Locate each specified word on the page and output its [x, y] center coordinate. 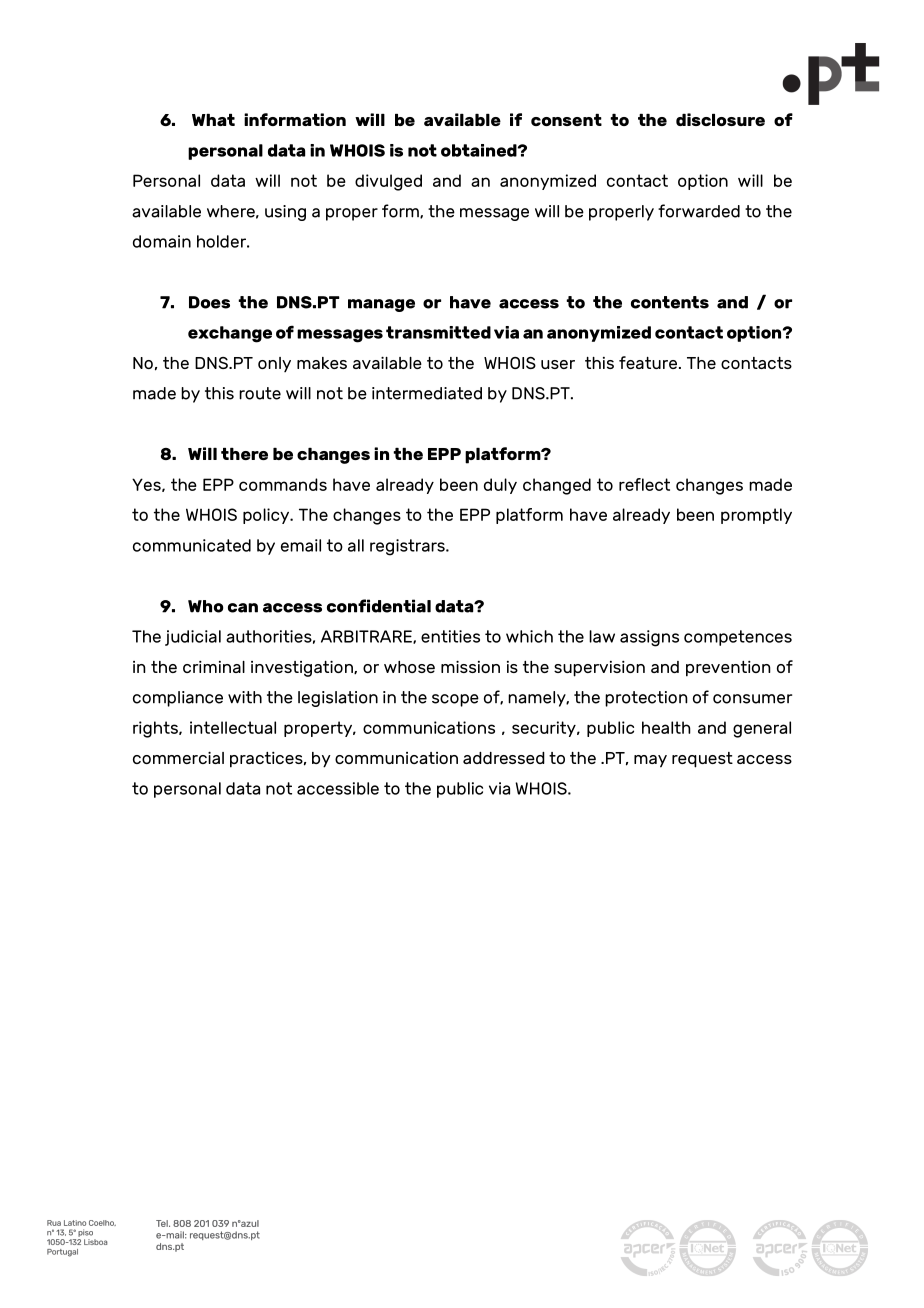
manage [381, 305]
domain [162, 241]
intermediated [427, 393]
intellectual [233, 727]
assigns [649, 638]
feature [648, 362]
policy [267, 516]
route [260, 393]
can [243, 608]
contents [670, 302]
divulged [388, 182]
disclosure [720, 119]
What [213, 120]
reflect [644, 484]
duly [500, 486]
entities [450, 636]
